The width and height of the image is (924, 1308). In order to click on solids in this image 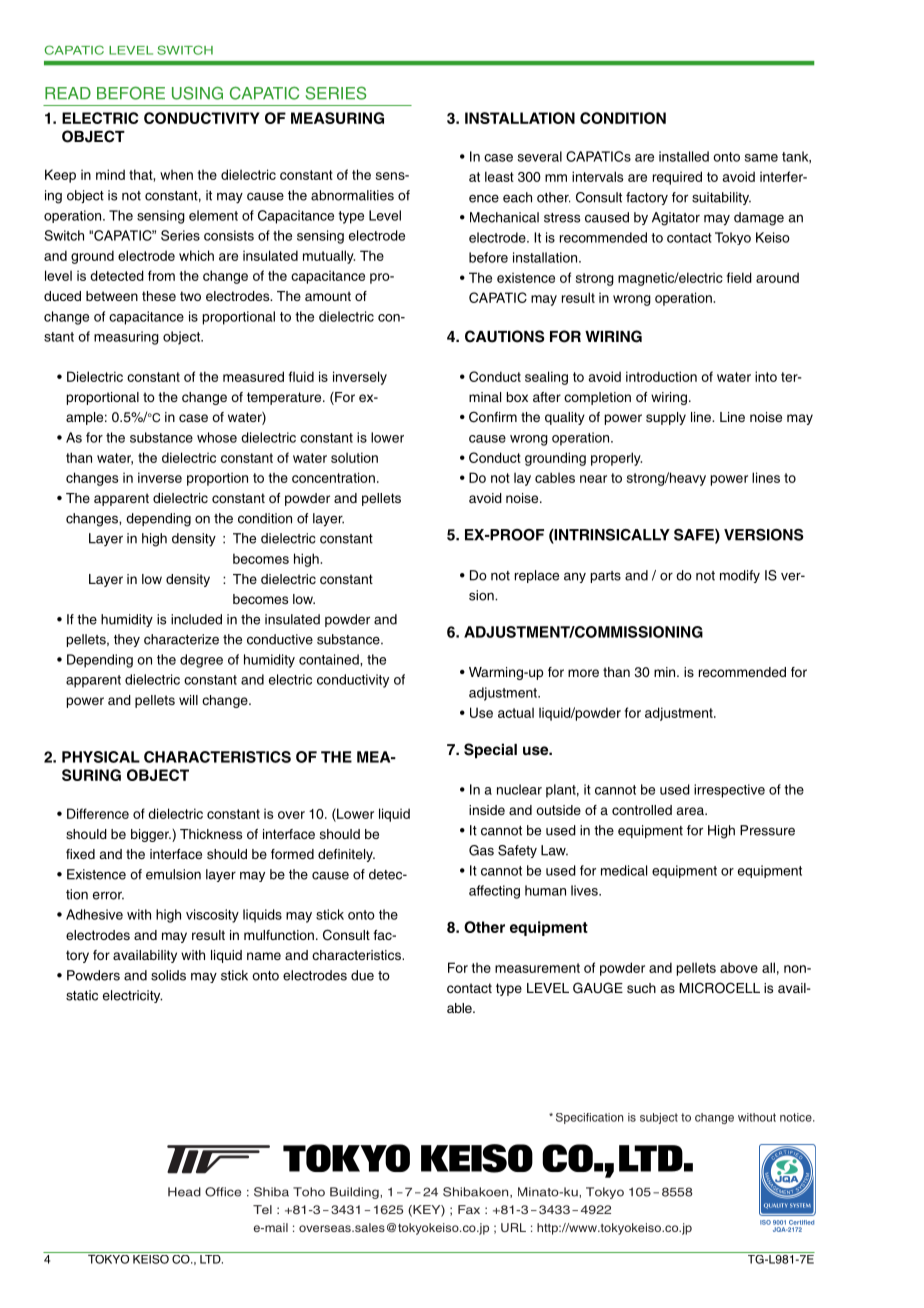, I will do `click(168, 975)`.
